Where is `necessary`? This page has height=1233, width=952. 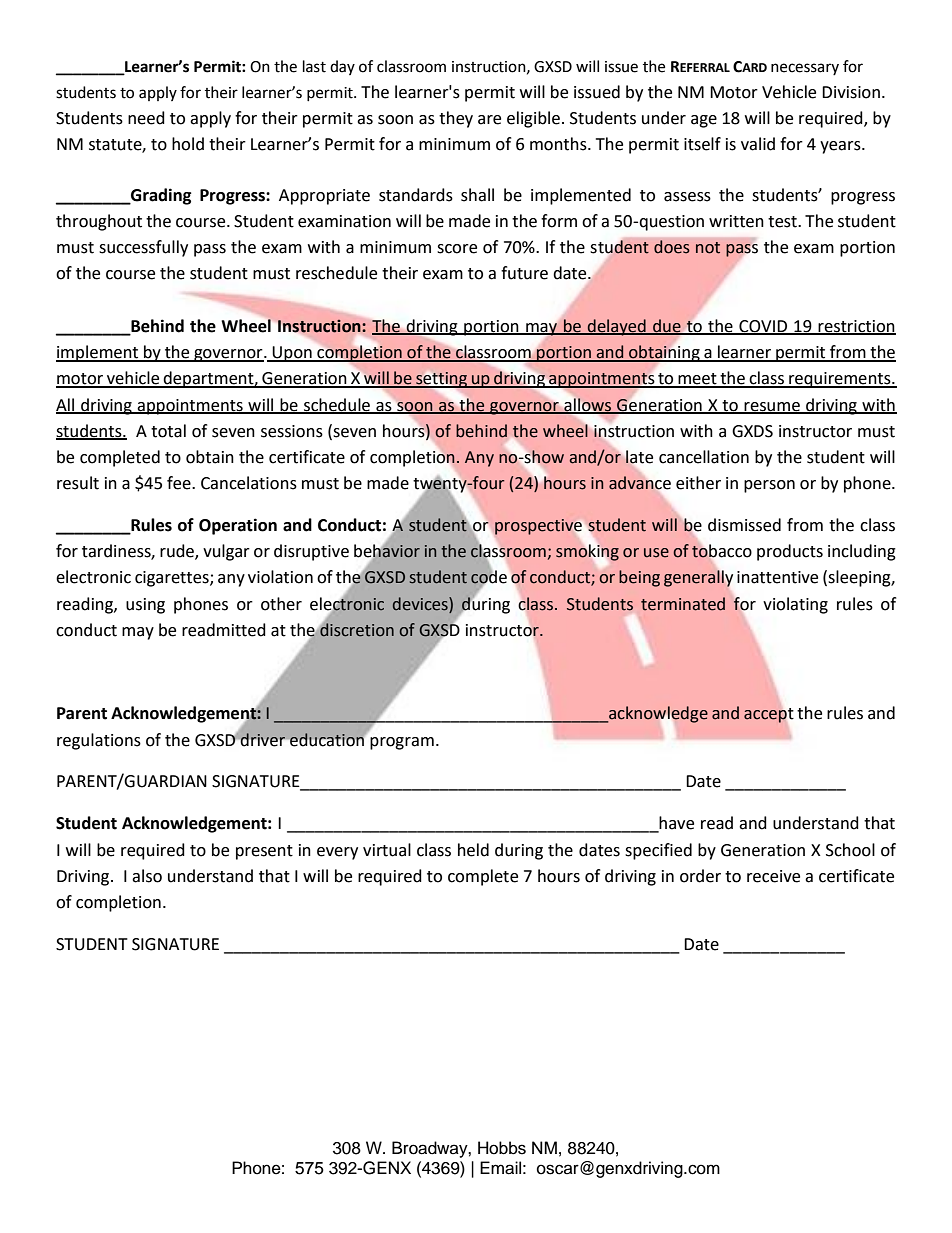
necessary is located at coordinates (805, 69).
